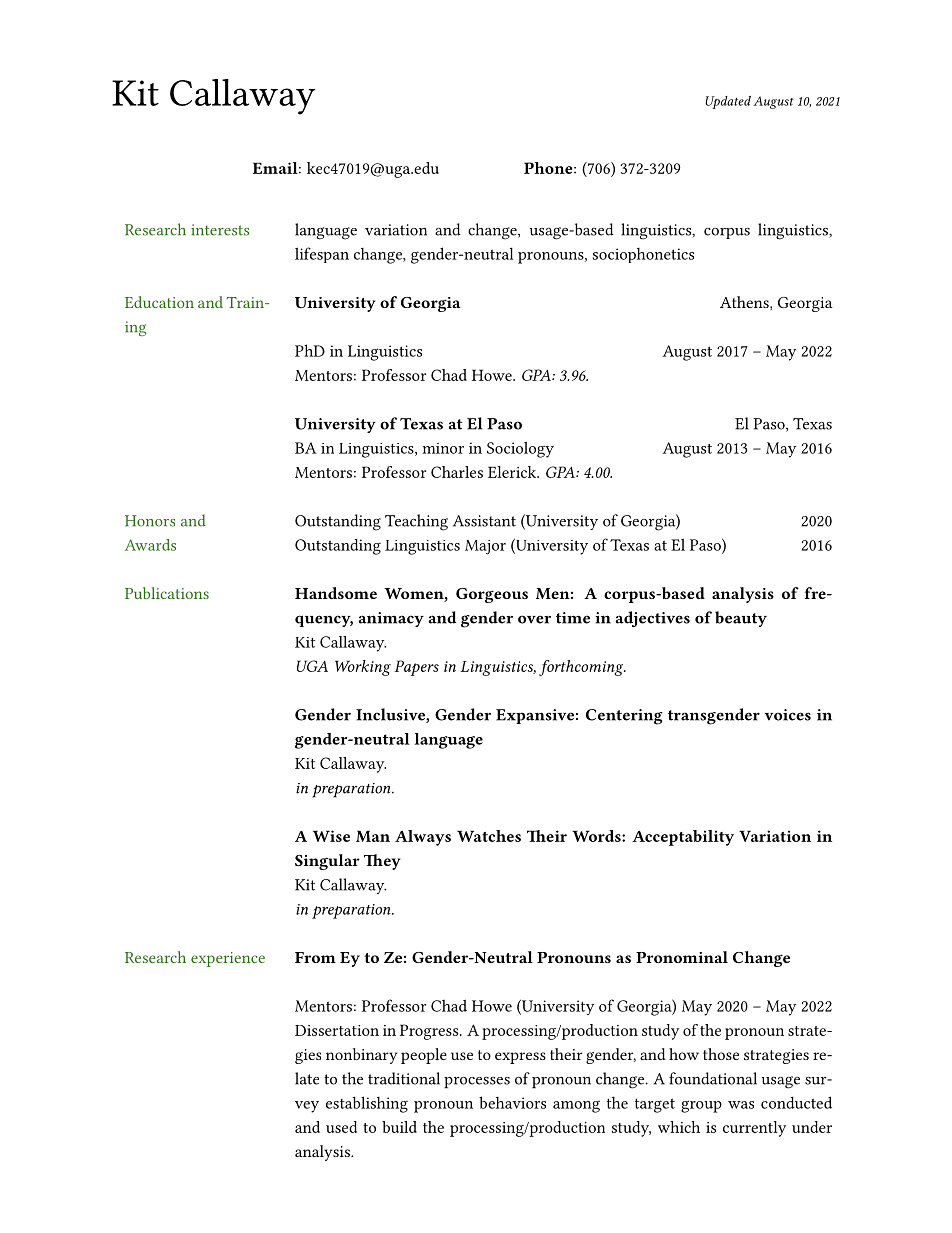  What do you see at coordinates (150, 521) in the screenshot?
I see `Honors` at bounding box center [150, 521].
